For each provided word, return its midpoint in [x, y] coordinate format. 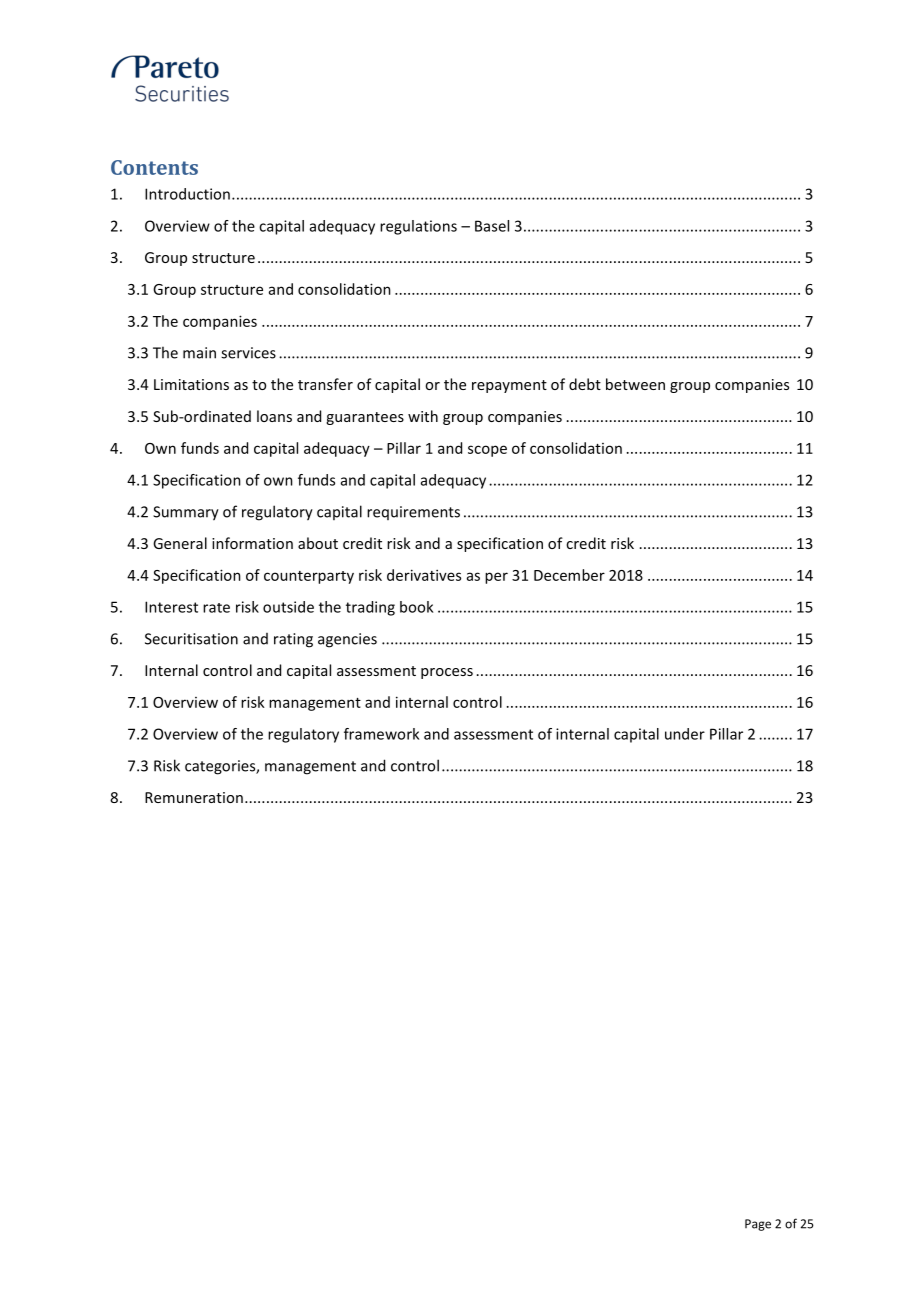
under [685, 734]
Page [758, 1225]
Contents [154, 167]
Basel [492, 226]
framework [381, 734]
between [635, 384]
